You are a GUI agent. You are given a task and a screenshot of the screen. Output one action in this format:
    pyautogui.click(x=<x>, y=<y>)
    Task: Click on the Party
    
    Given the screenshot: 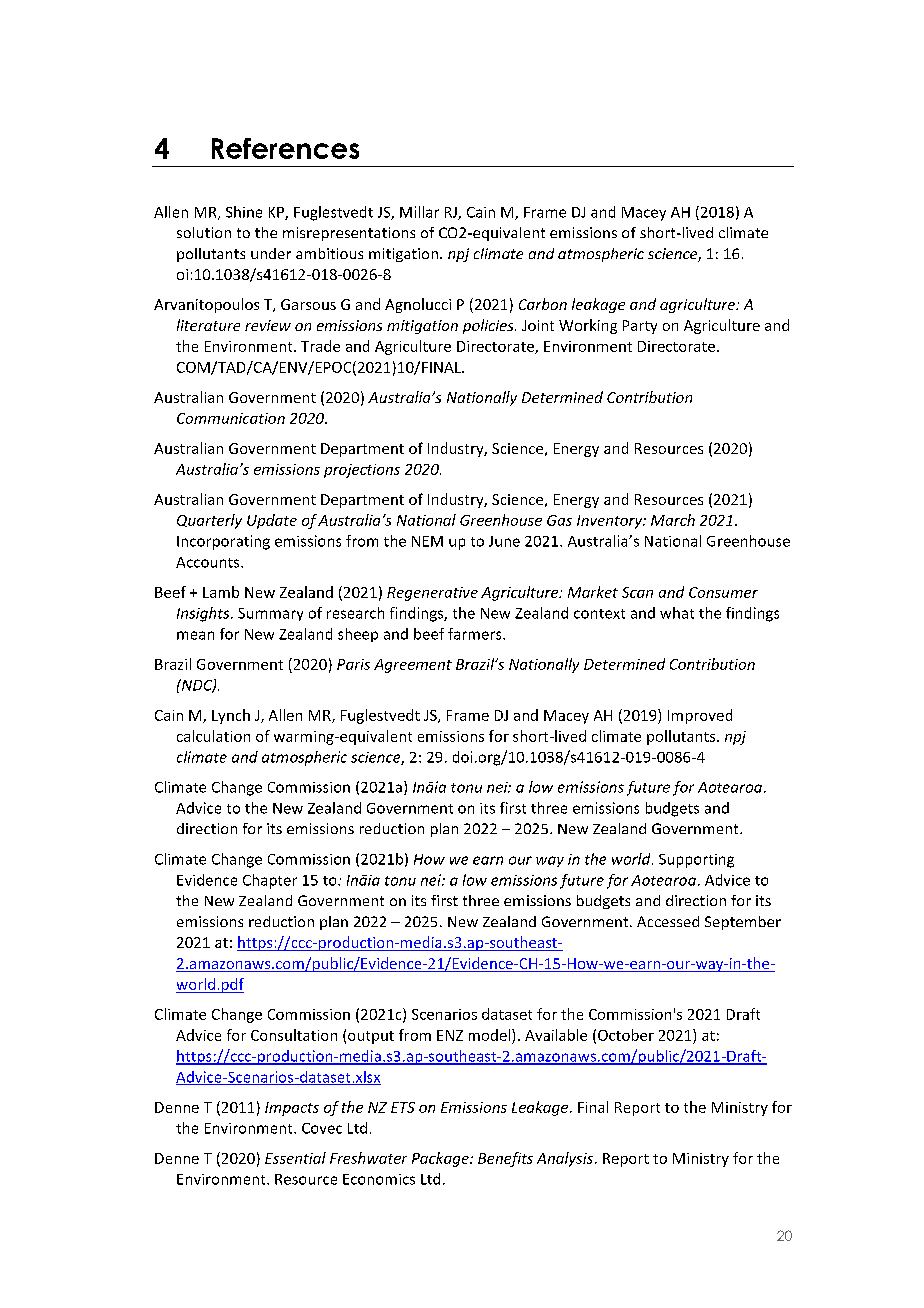 What is the action you would take?
    pyautogui.click(x=640, y=327)
